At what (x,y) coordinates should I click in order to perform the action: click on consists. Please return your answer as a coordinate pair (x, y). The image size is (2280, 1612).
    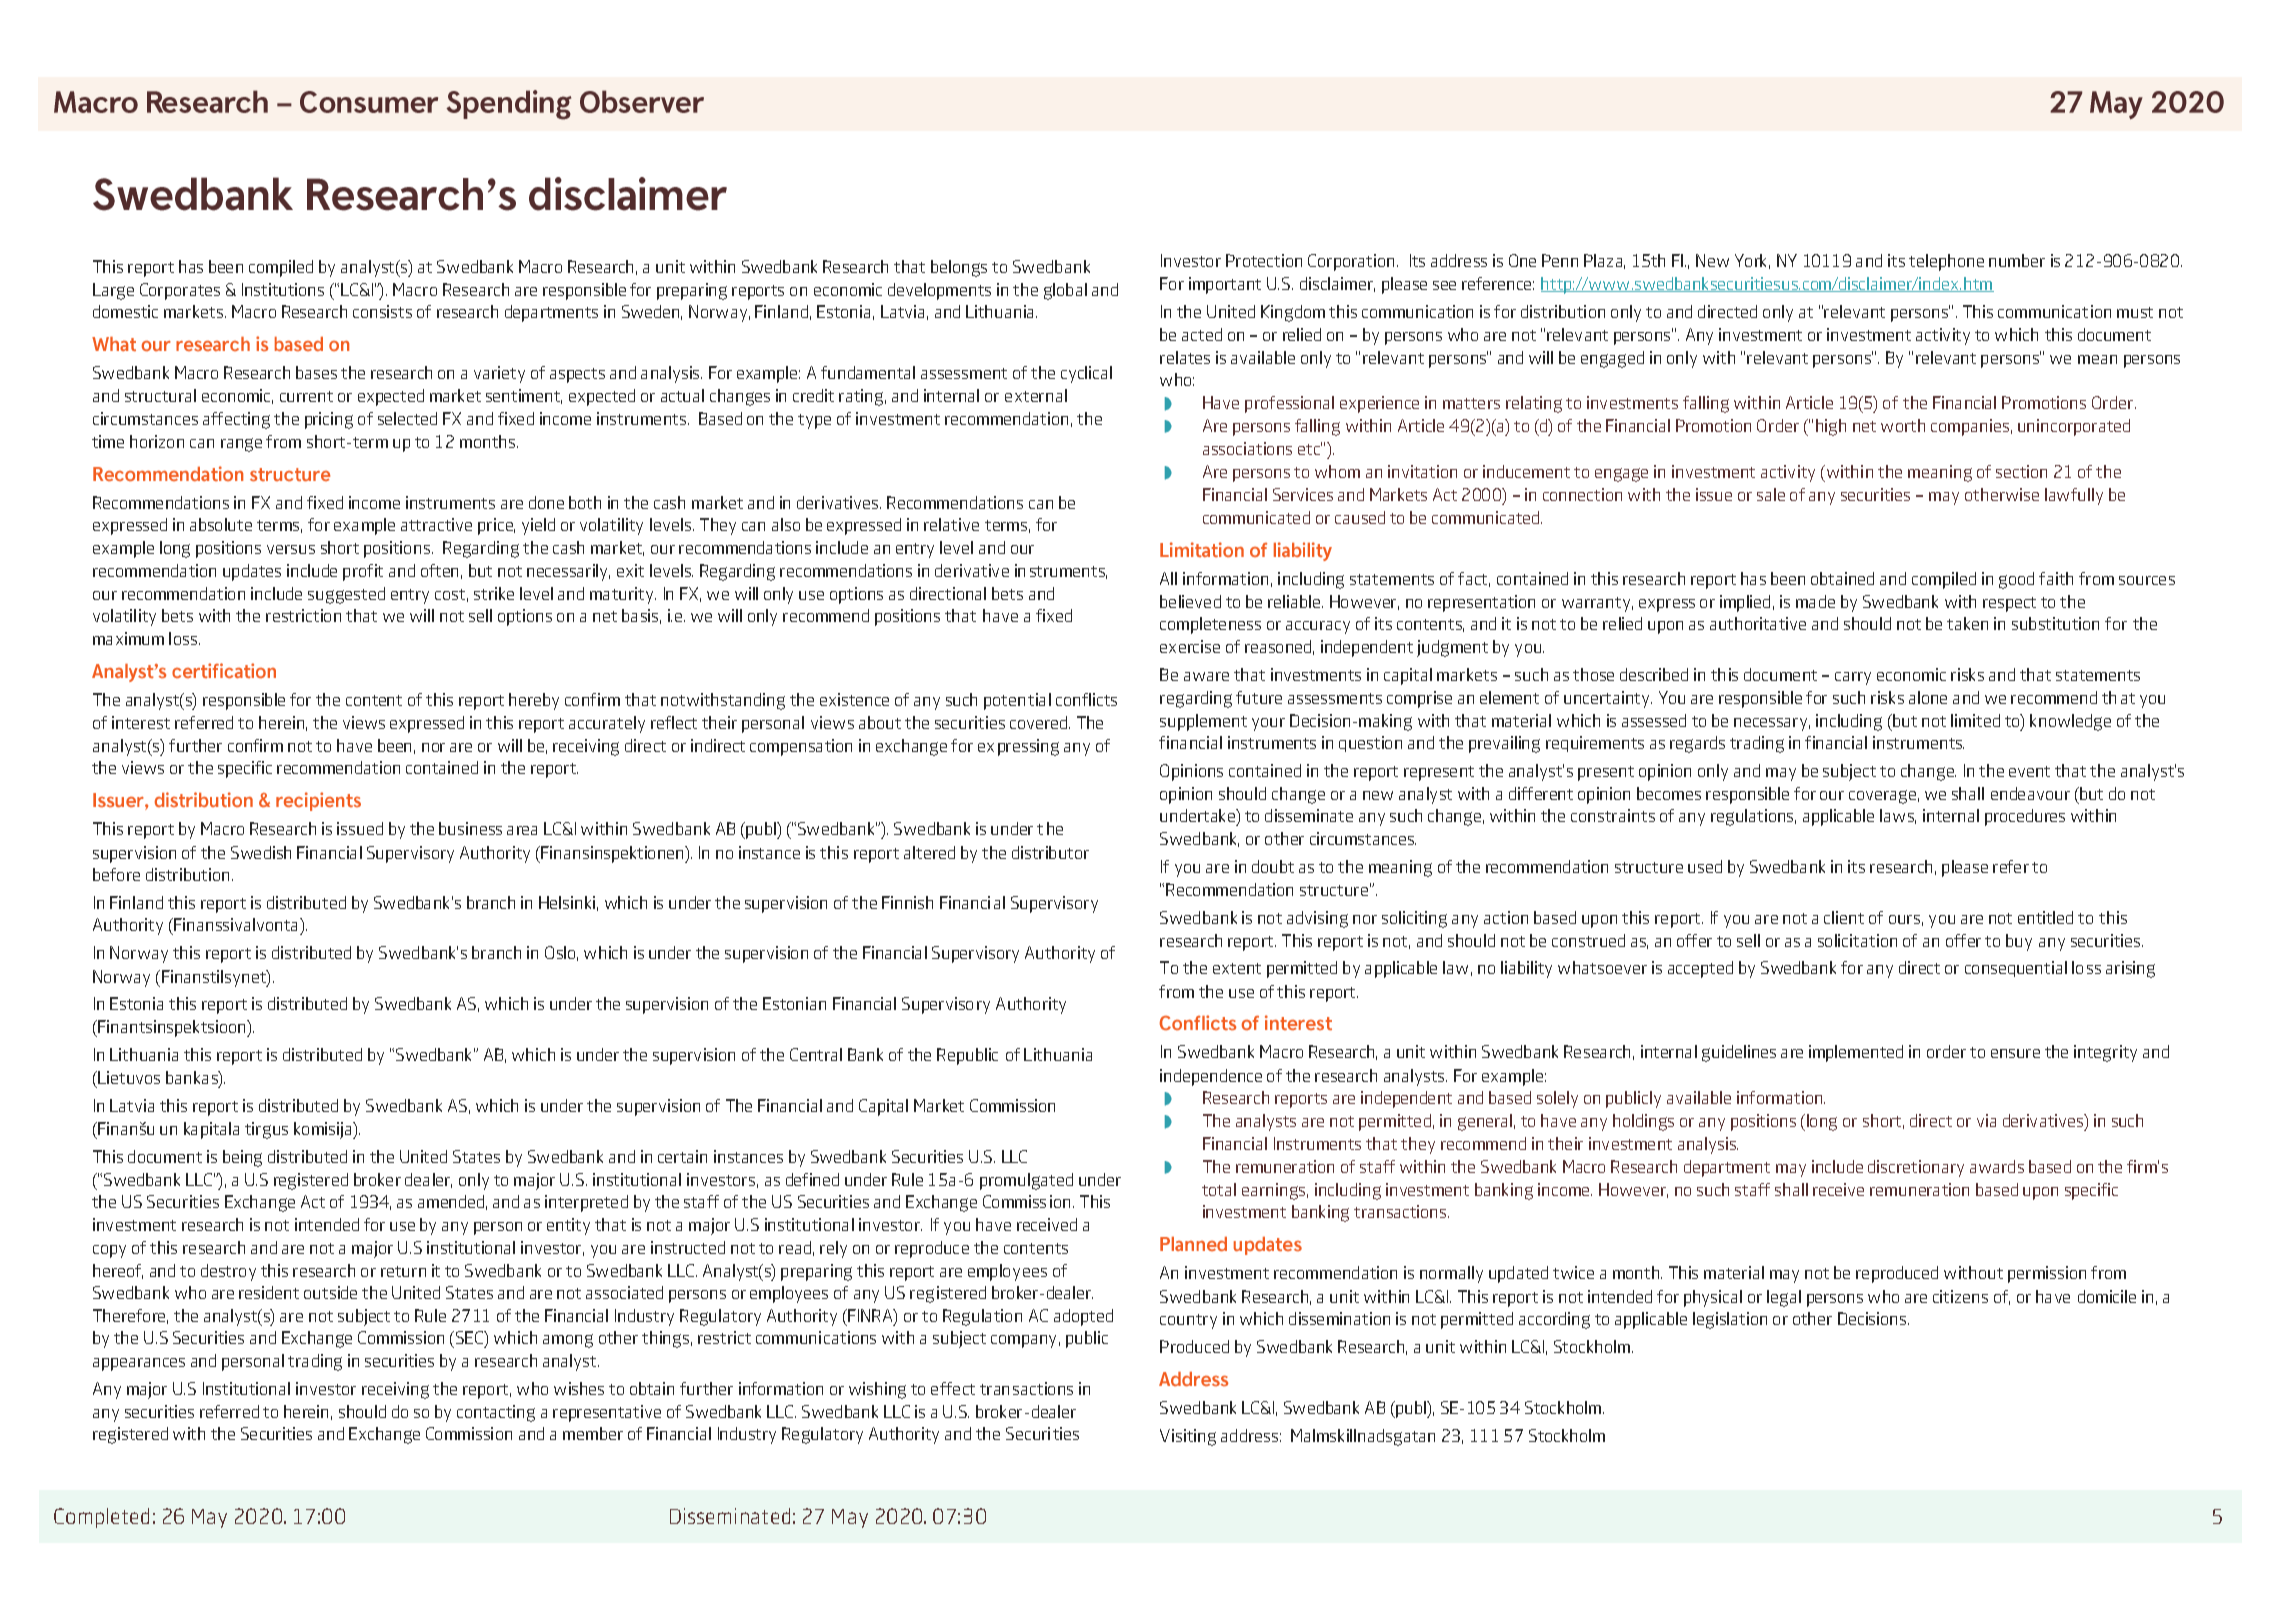
    Looking at the image, I should click on (382, 311).
